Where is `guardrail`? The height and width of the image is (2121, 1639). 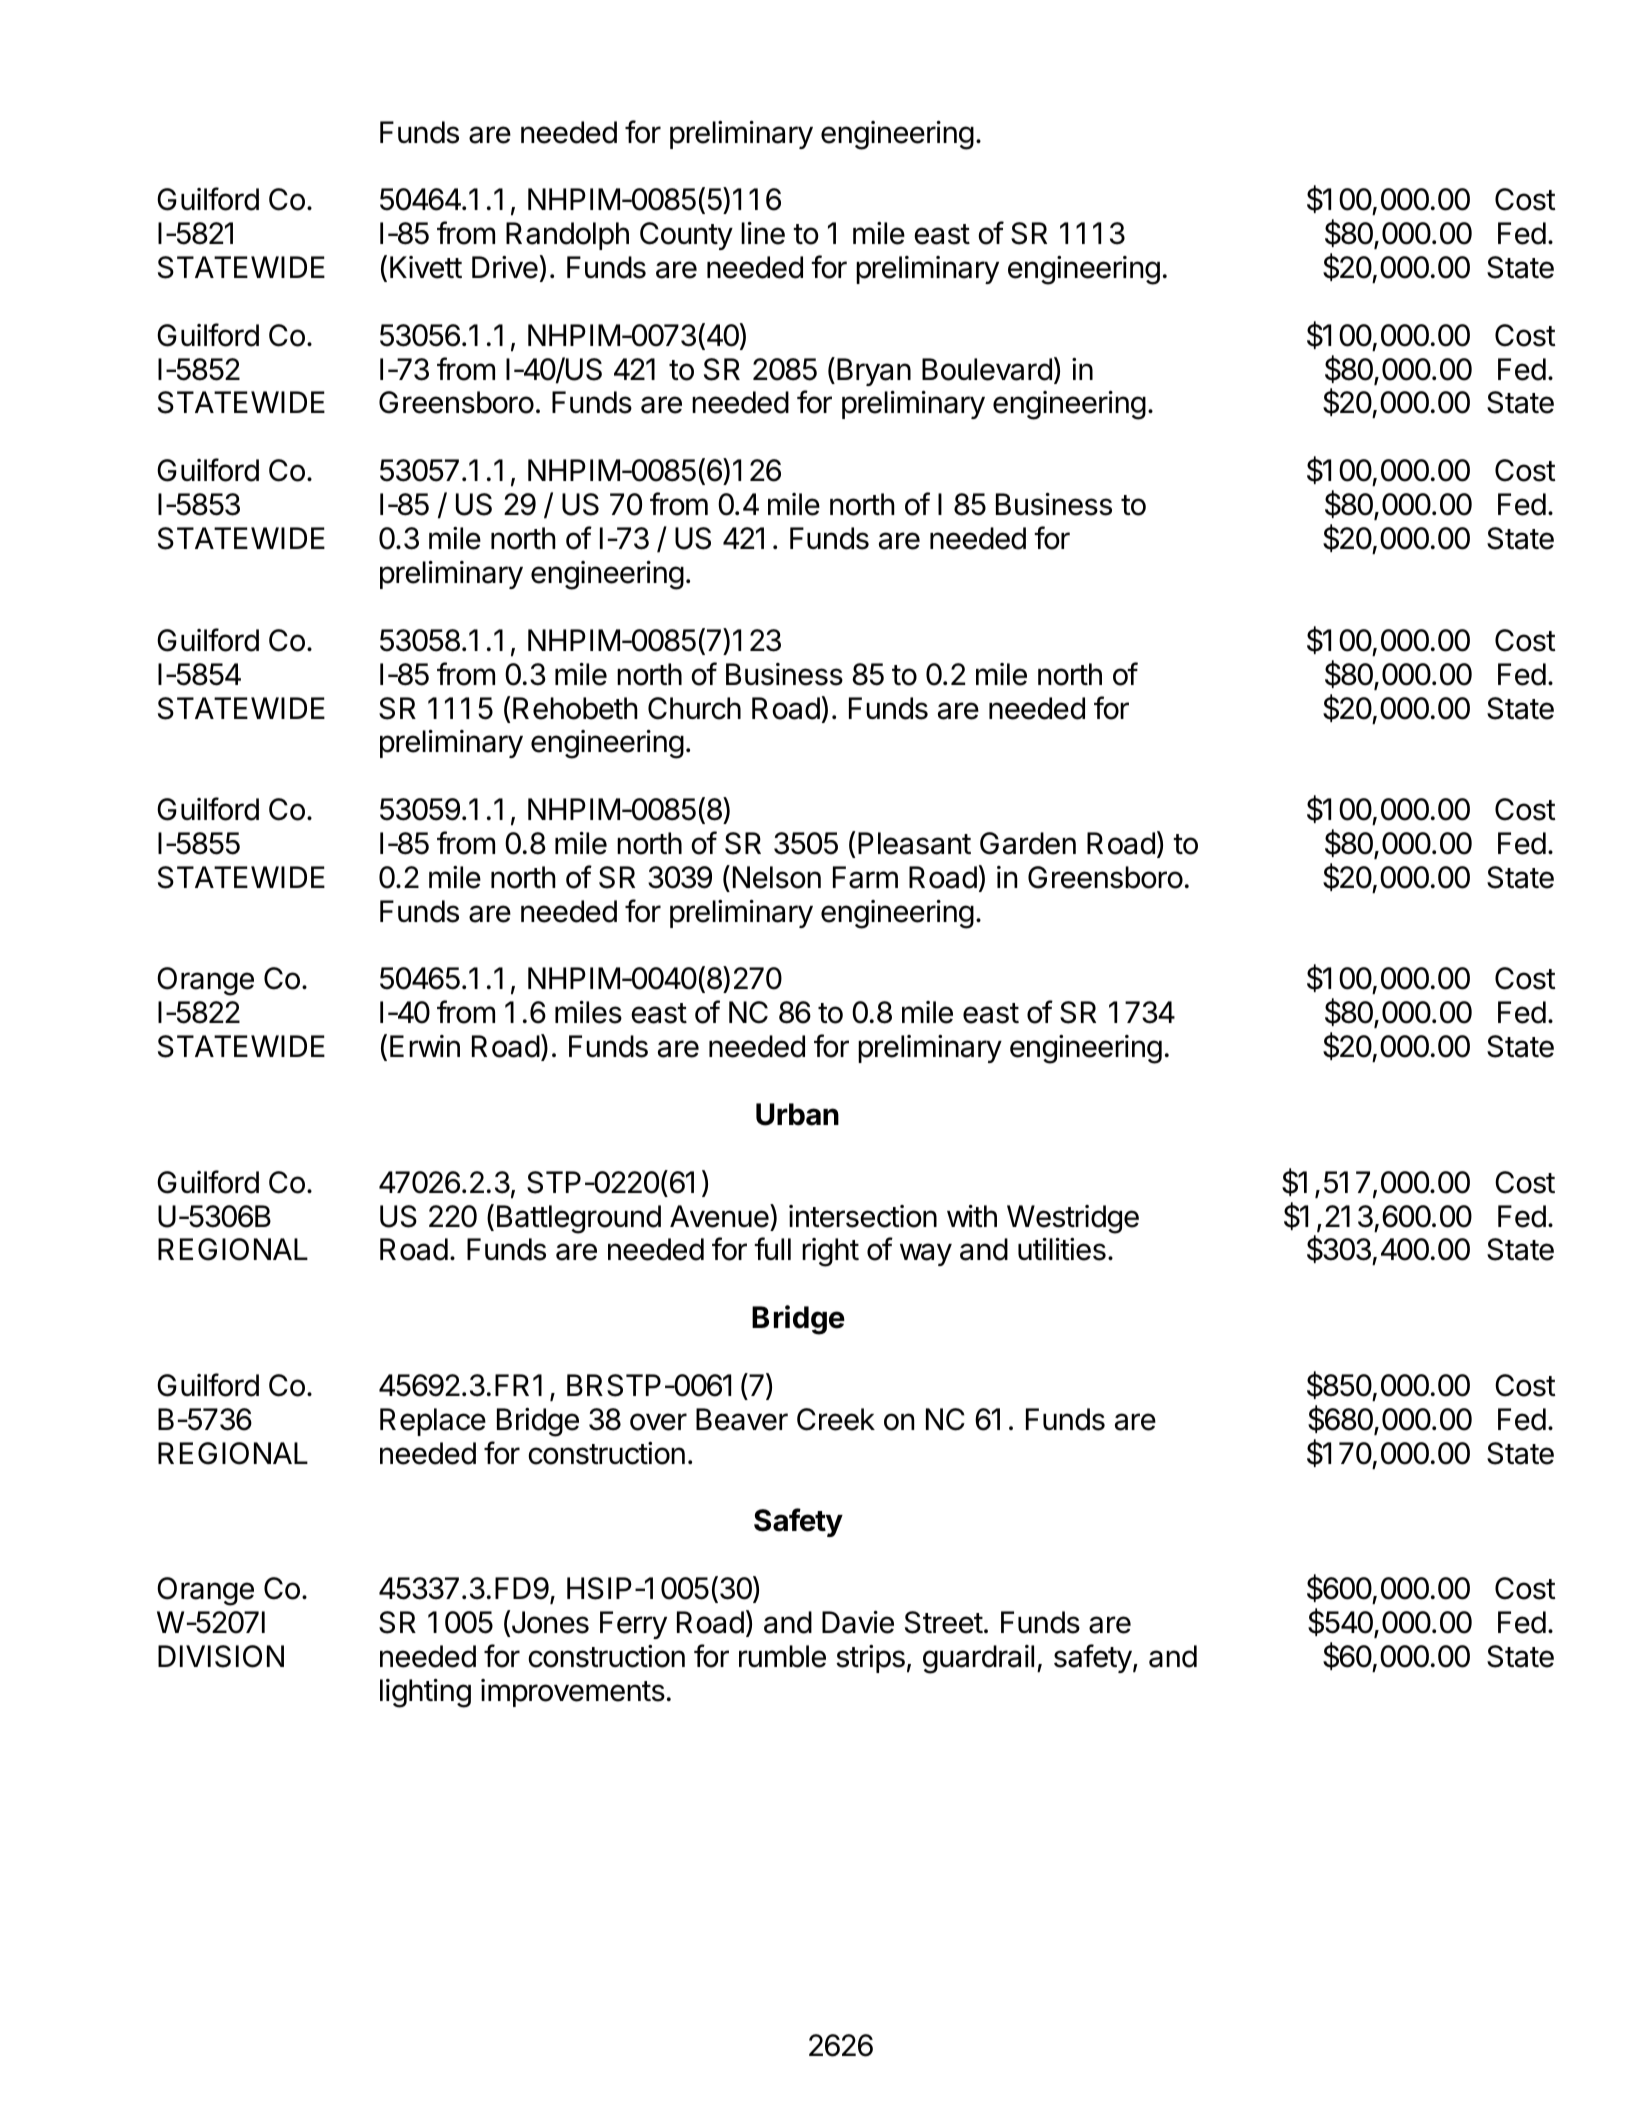
guardrail is located at coordinates (978, 1659).
